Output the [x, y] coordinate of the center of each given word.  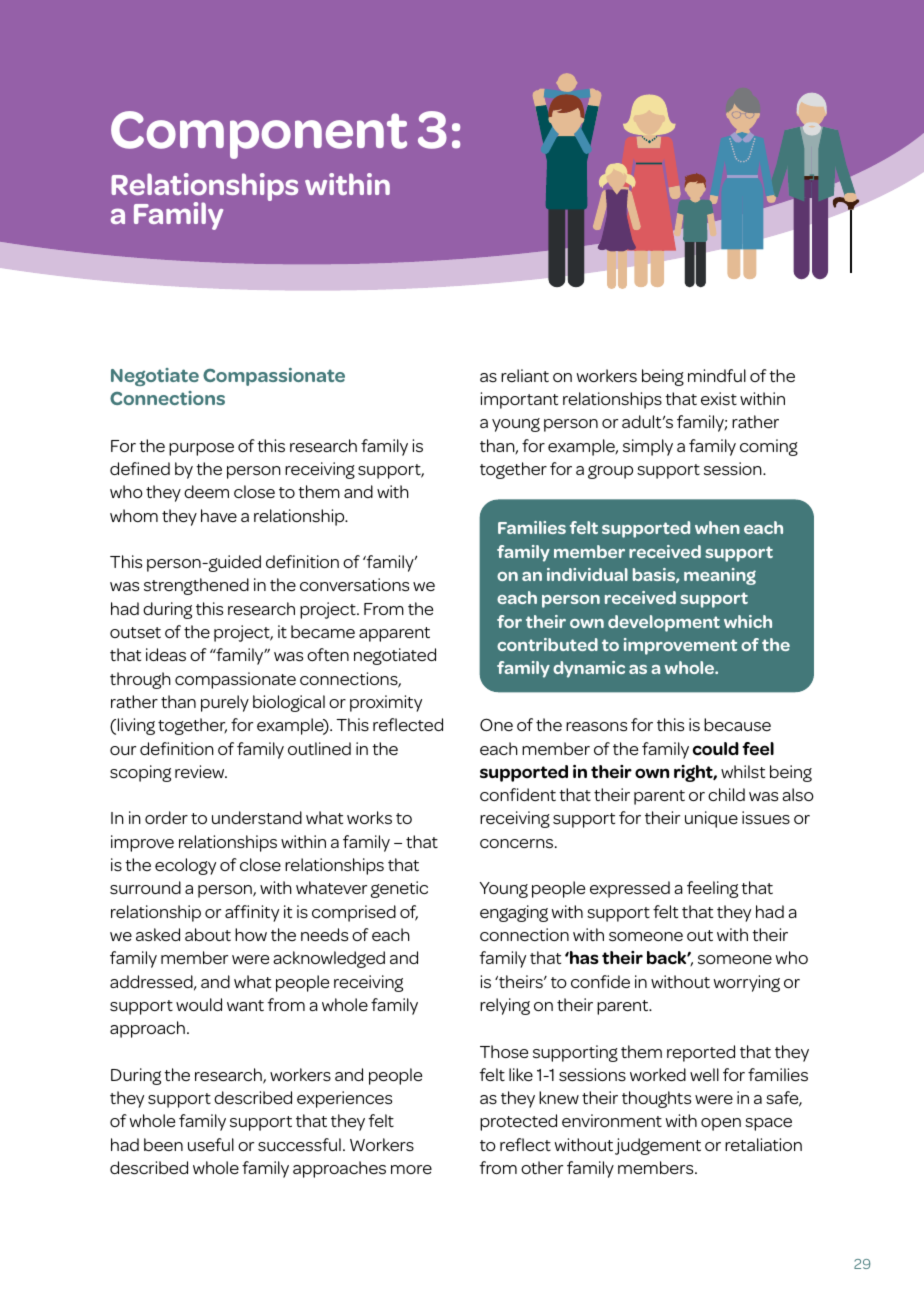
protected [518, 1122]
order [166, 817]
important [519, 400]
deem [206, 491]
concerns [518, 844]
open [721, 1124]
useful [211, 1145]
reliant [525, 375]
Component [259, 135]
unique [711, 819]
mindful [717, 375]
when [717, 527]
